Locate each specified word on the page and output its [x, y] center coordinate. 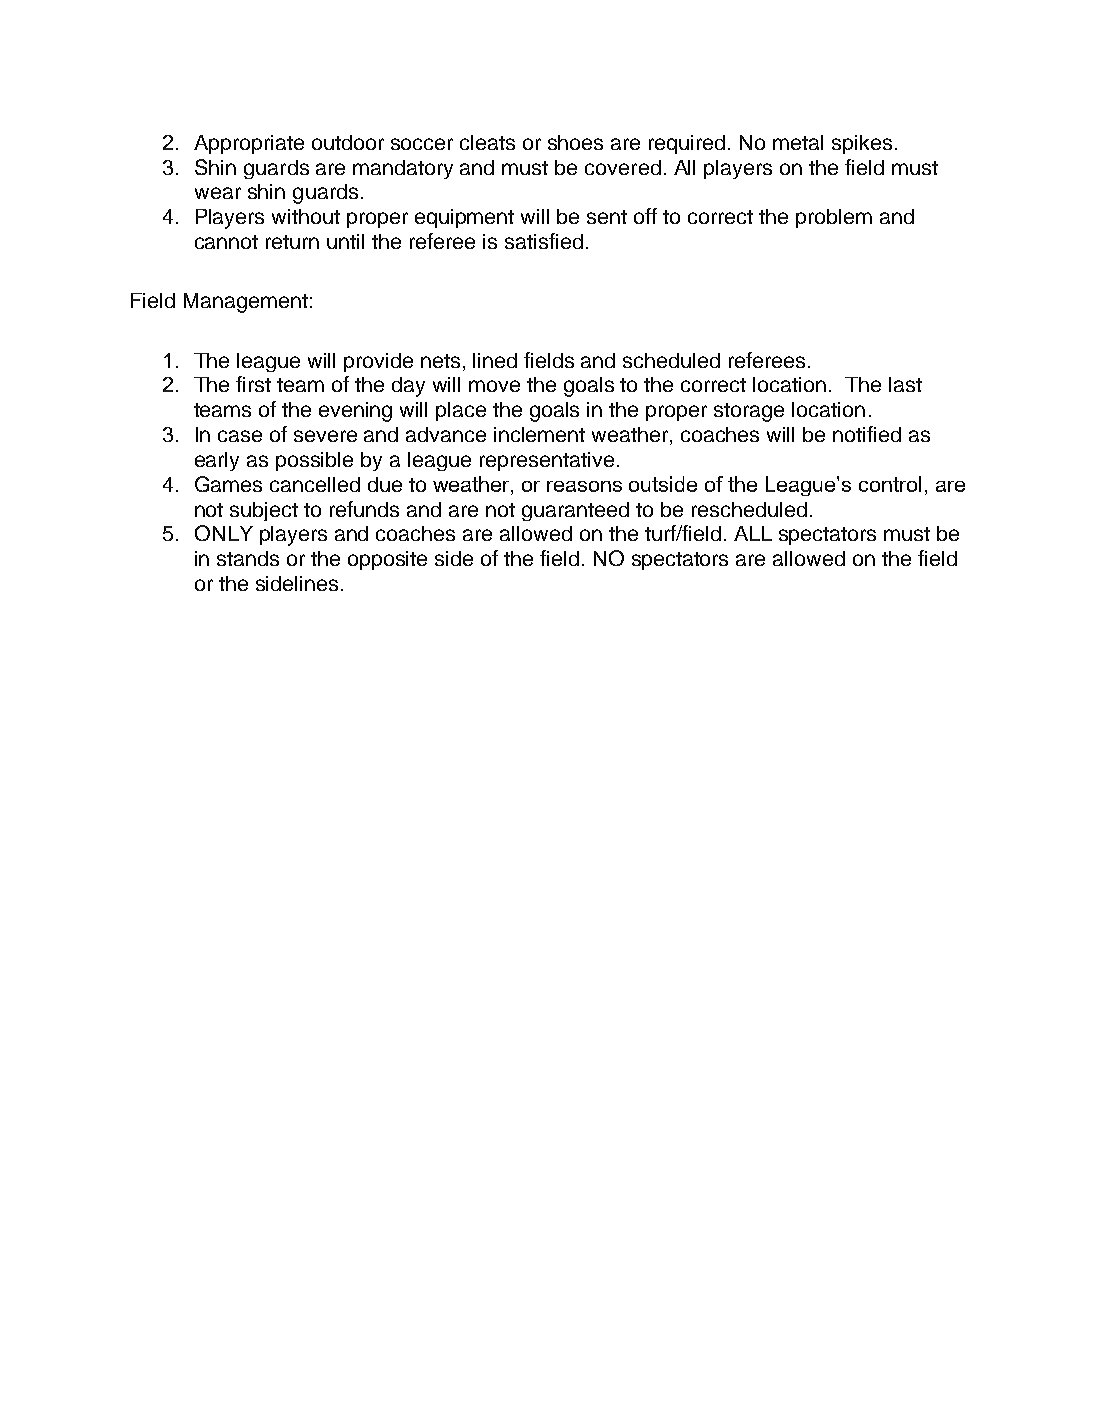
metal [798, 142]
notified [867, 434]
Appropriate [249, 144]
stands [248, 558]
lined [495, 360]
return [292, 242]
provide [378, 362]
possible [314, 461]
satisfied [544, 241]
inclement [539, 434]
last [905, 384]
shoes [575, 142]
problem [834, 218]
